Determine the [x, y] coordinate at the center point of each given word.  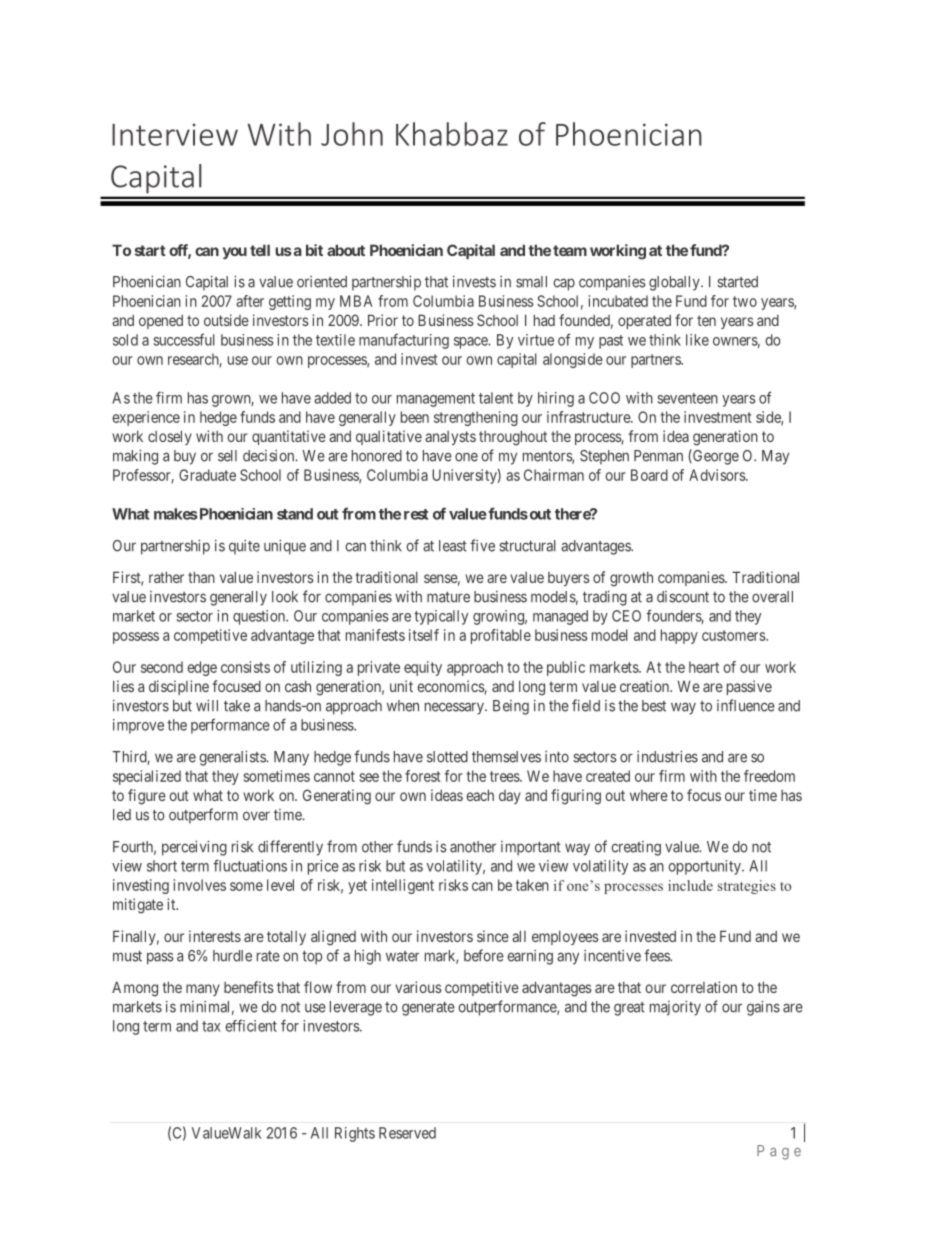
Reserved [407, 1133]
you [235, 253]
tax [211, 1026]
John [352, 134]
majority [675, 1008]
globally [675, 283]
